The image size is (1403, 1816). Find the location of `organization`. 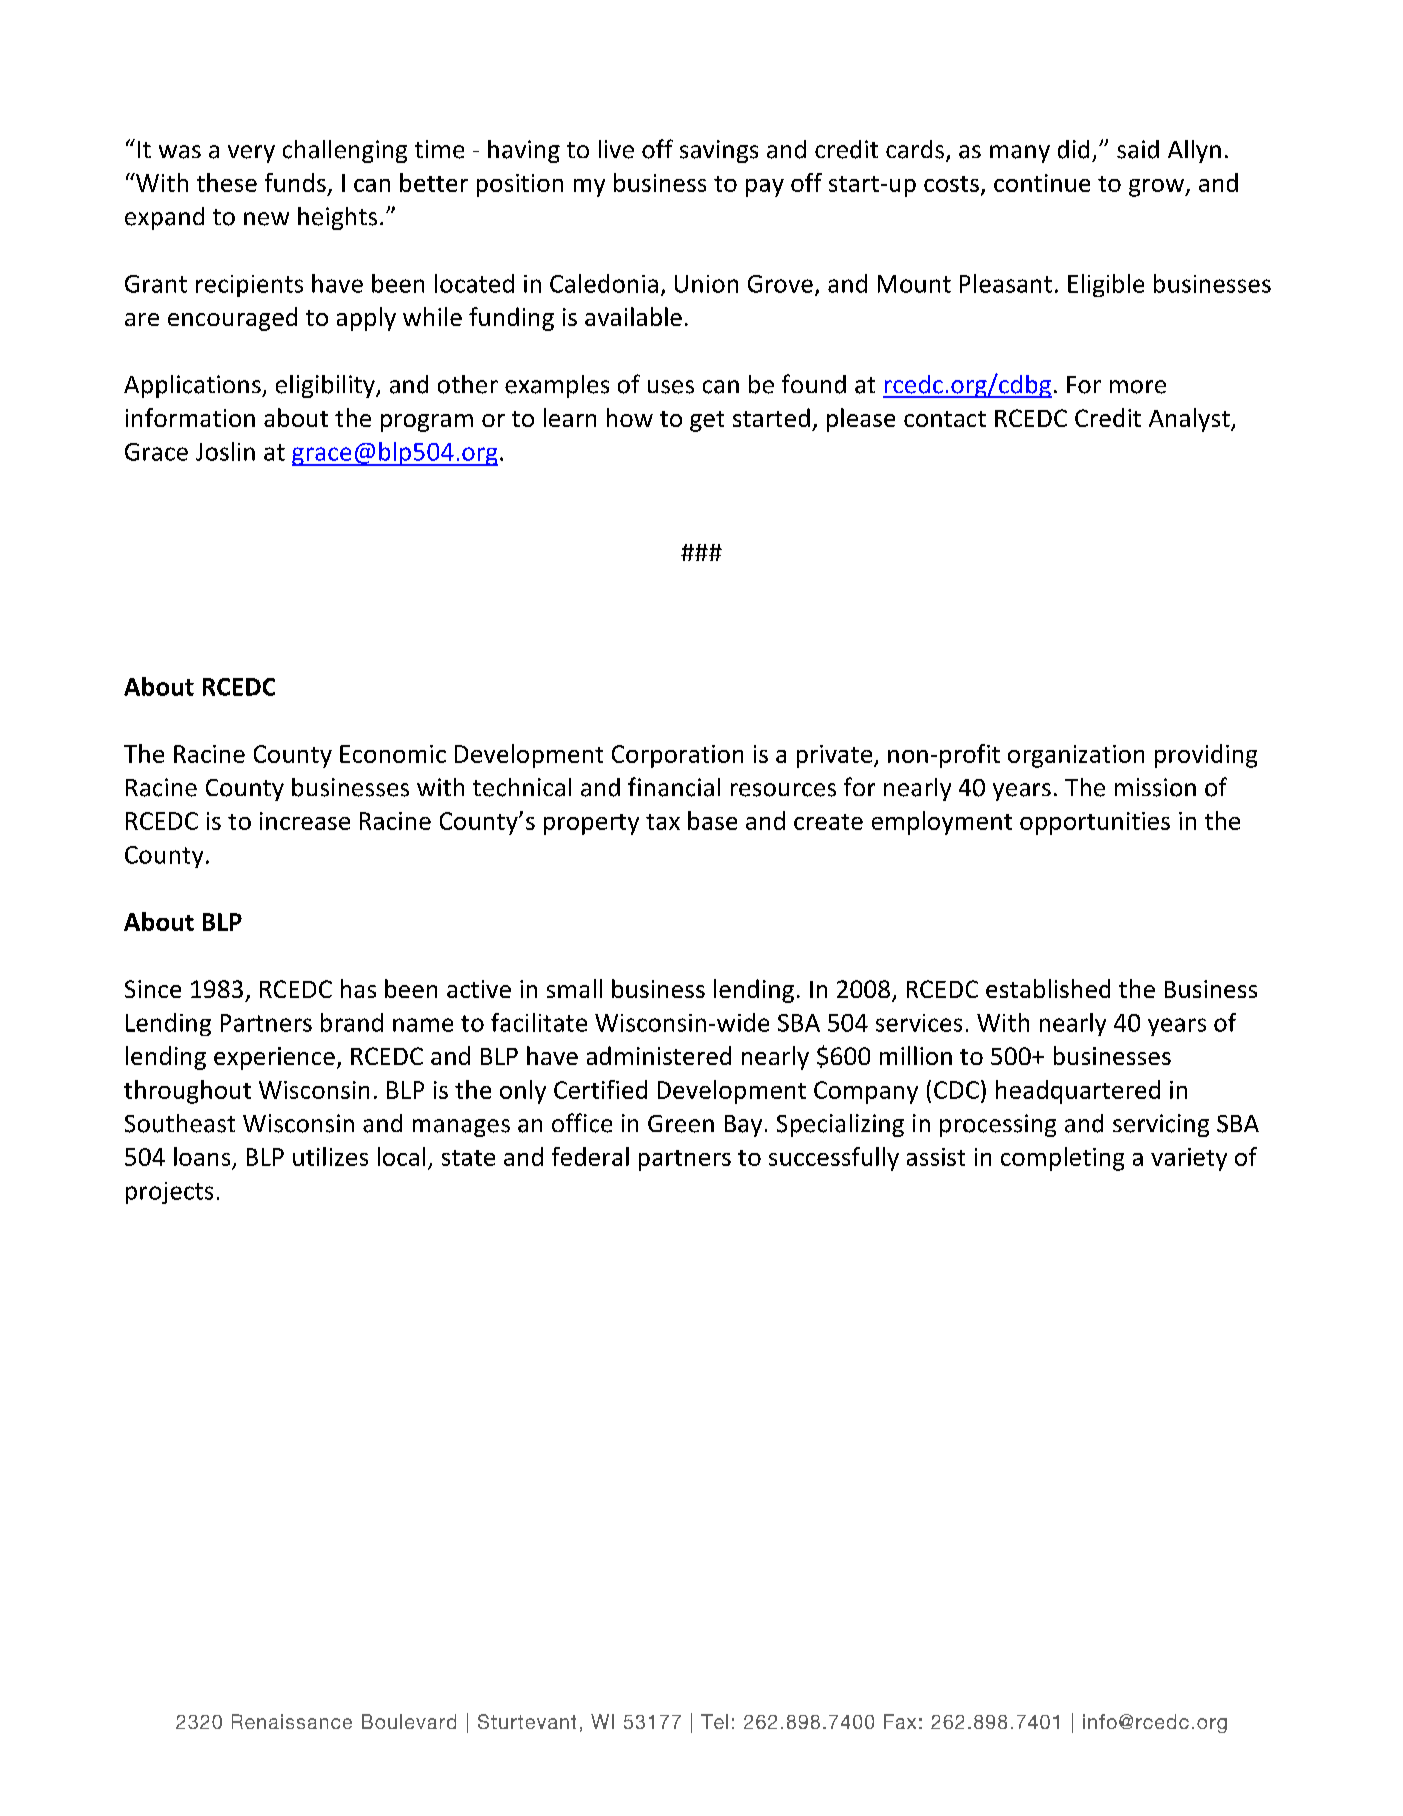

organization is located at coordinates (1076, 756).
